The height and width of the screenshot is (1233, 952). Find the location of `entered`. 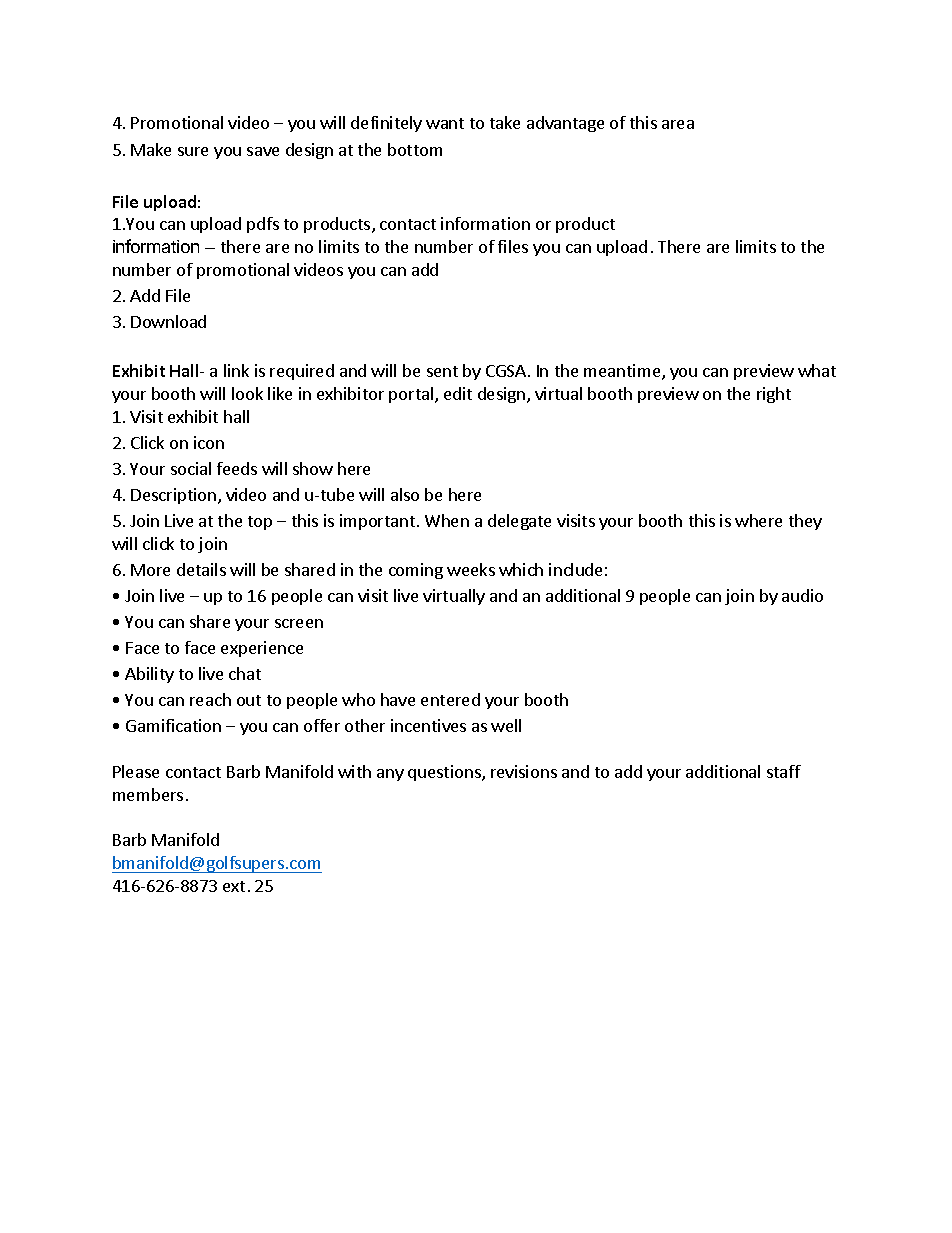

entered is located at coordinates (450, 699).
